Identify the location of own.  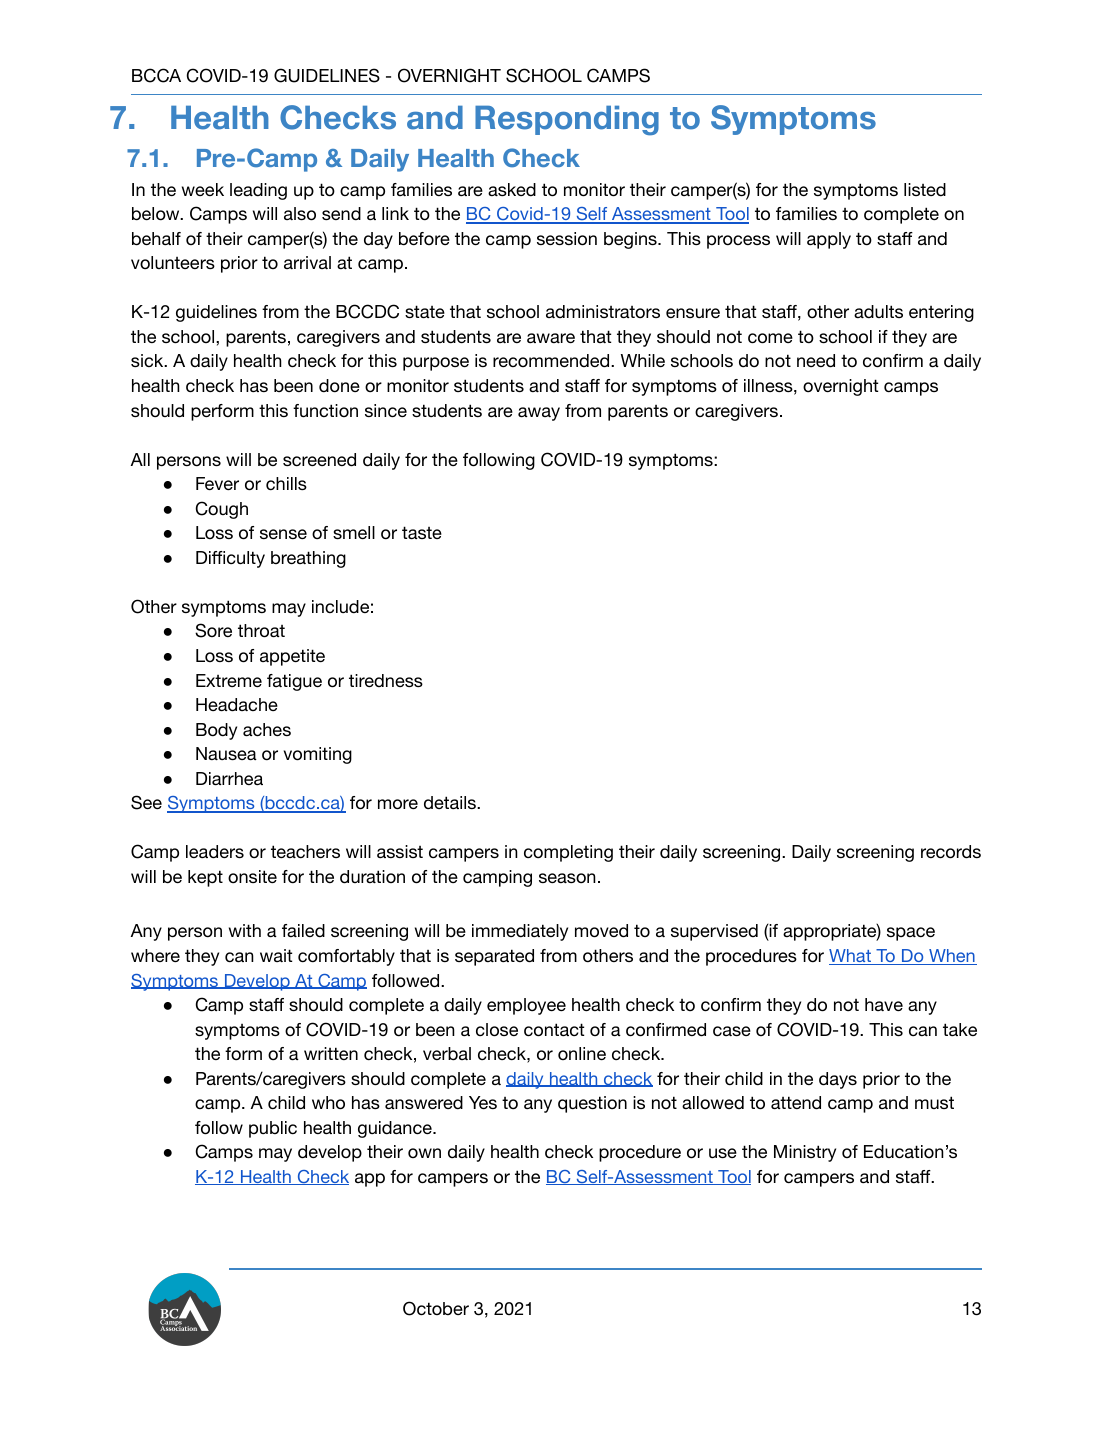
(424, 1153).
